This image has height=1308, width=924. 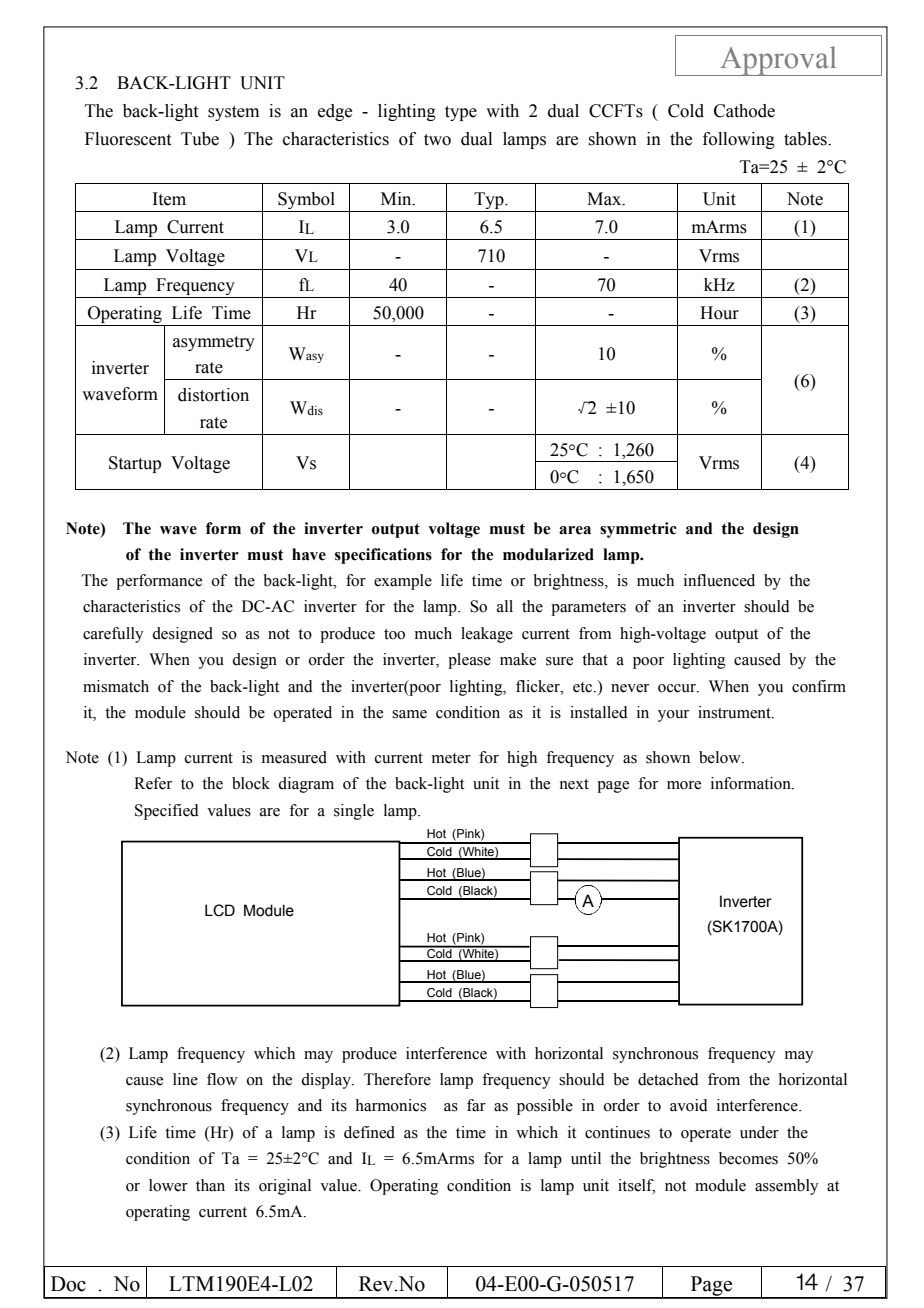 What do you see at coordinates (638, 530) in the image?
I see `symmetric` at bounding box center [638, 530].
